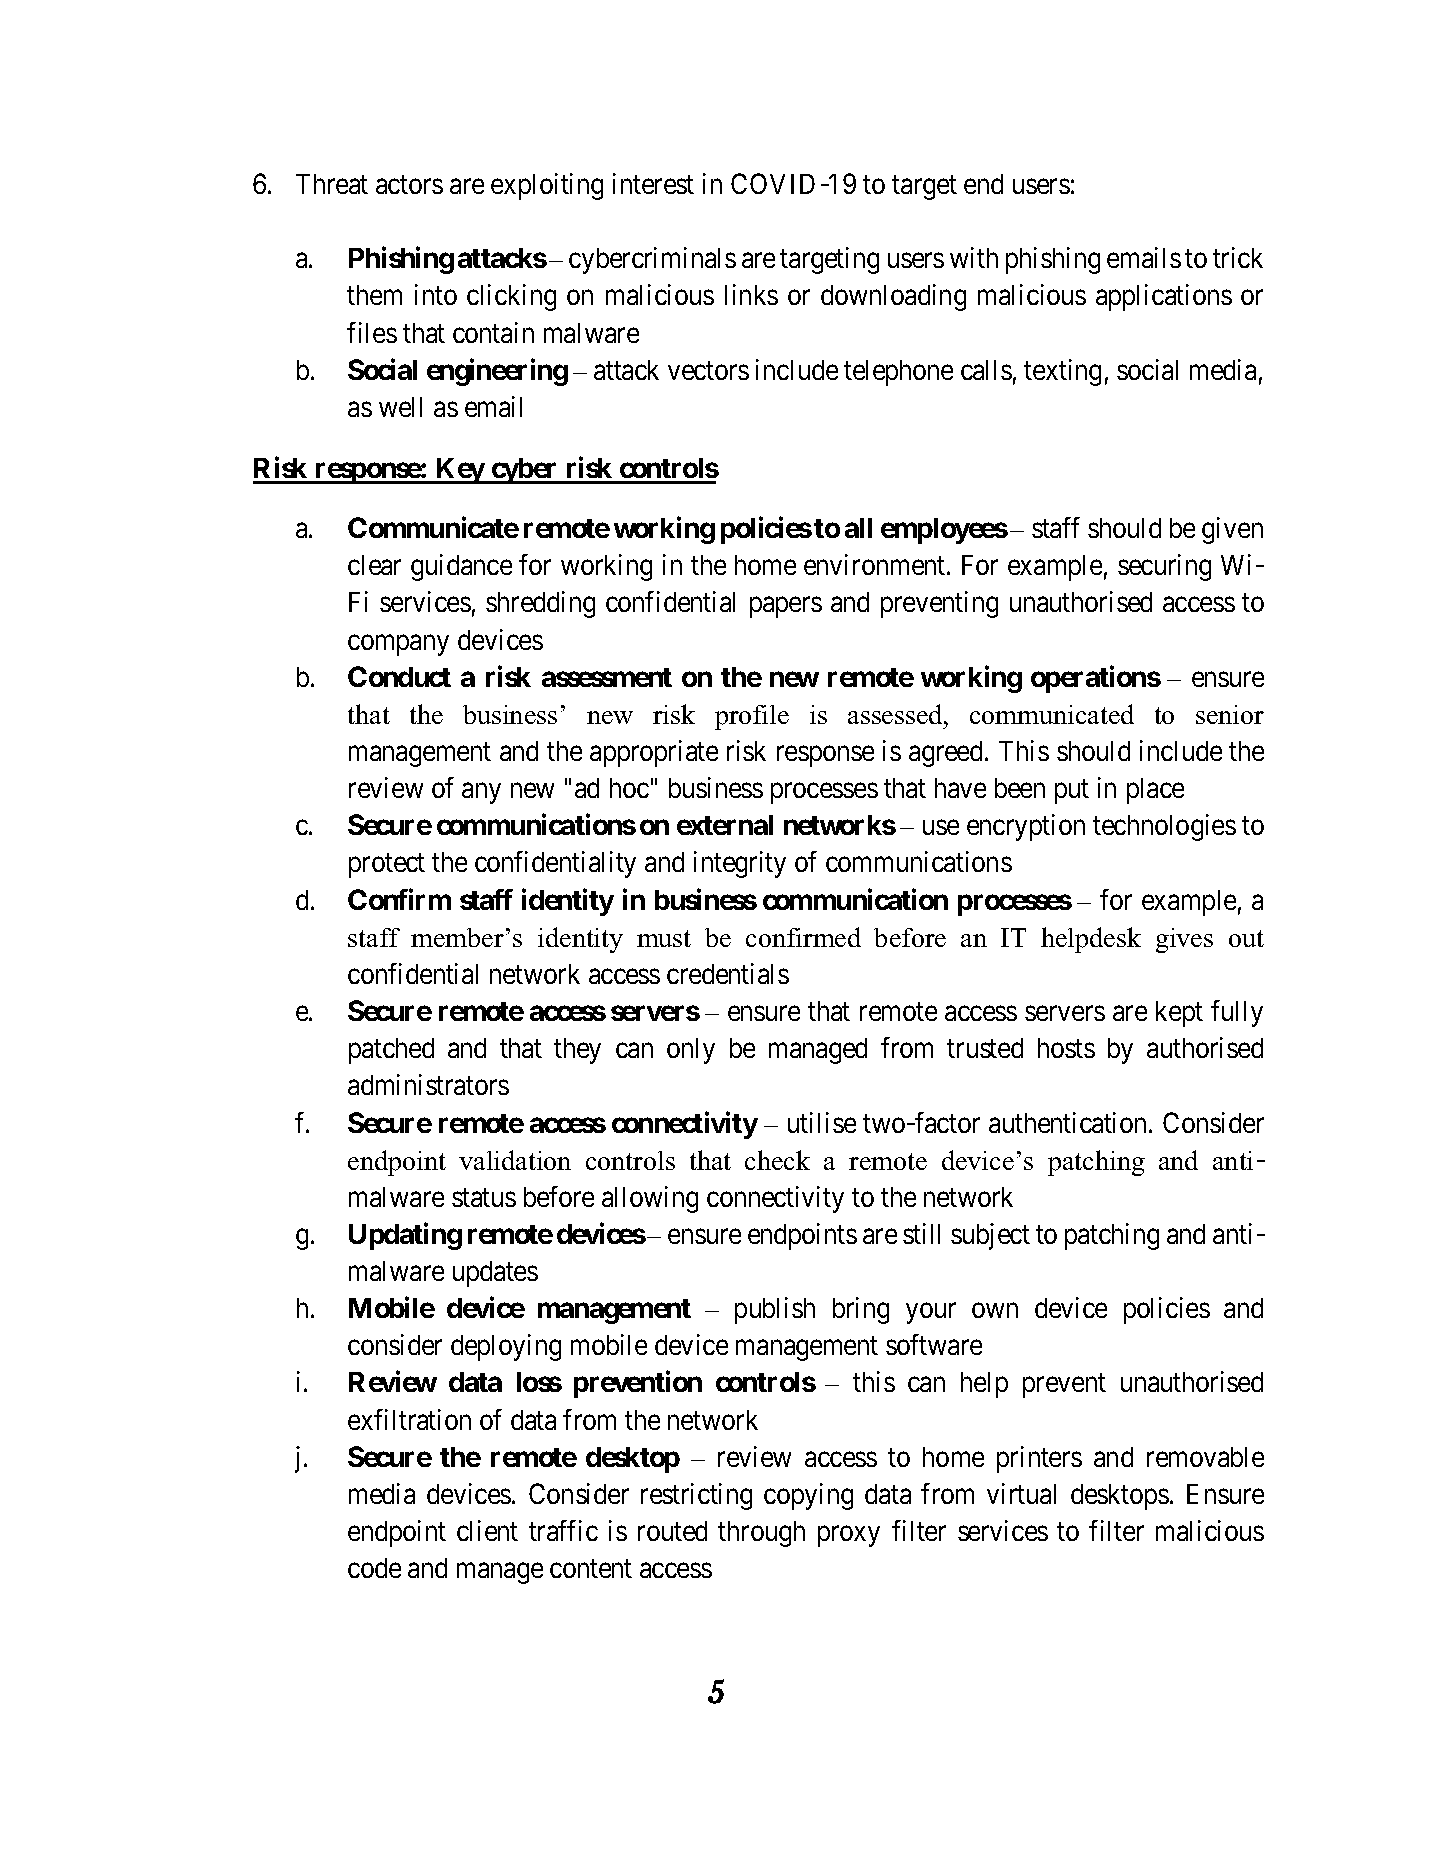 This image has width=1433, height=1854. Describe the element at coordinates (487, 1530) in the image. I see `client` at that location.
